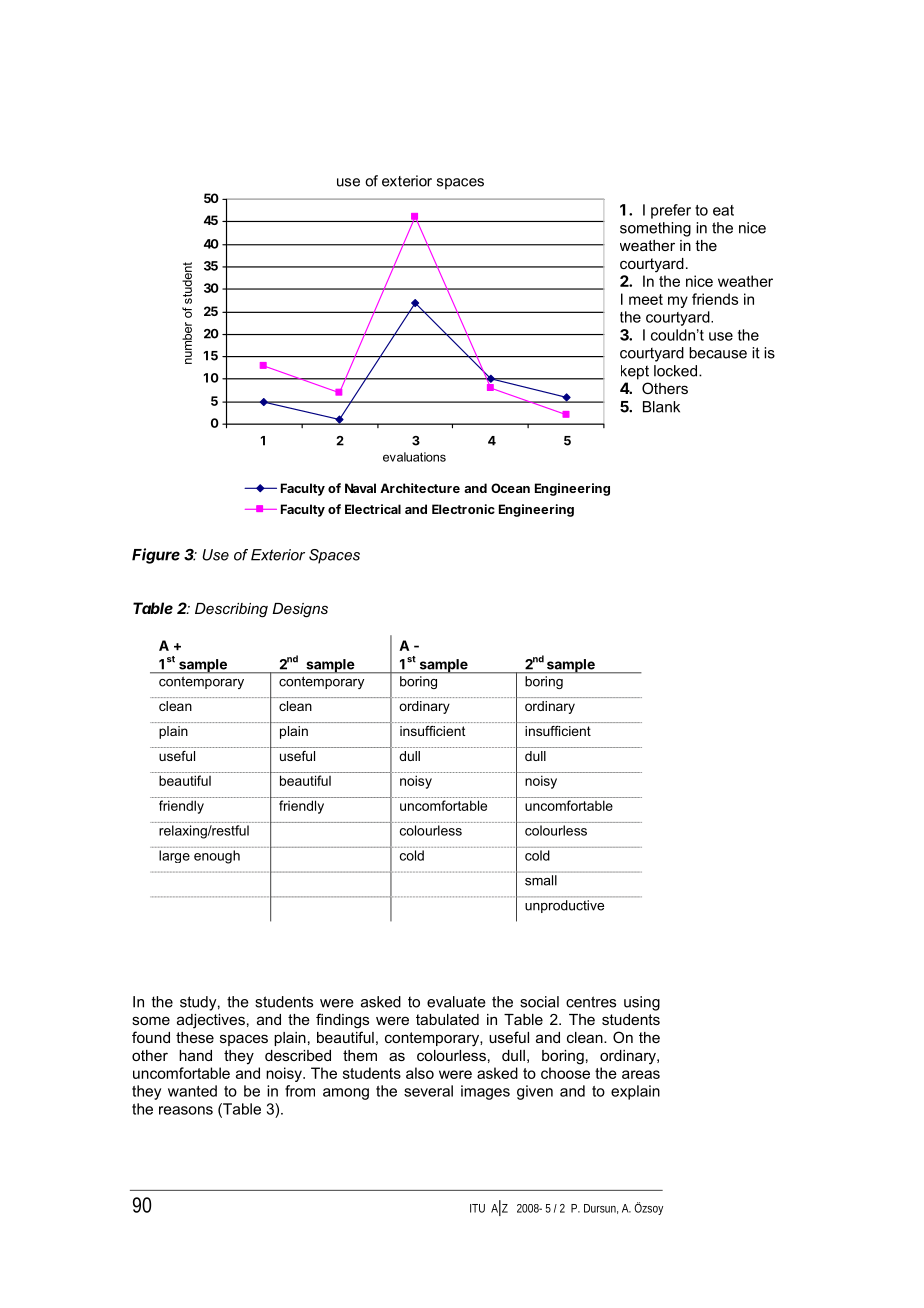 The image size is (924, 1308). What do you see at coordinates (186, 1110) in the image?
I see `reasons` at bounding box center [186, 1110].
